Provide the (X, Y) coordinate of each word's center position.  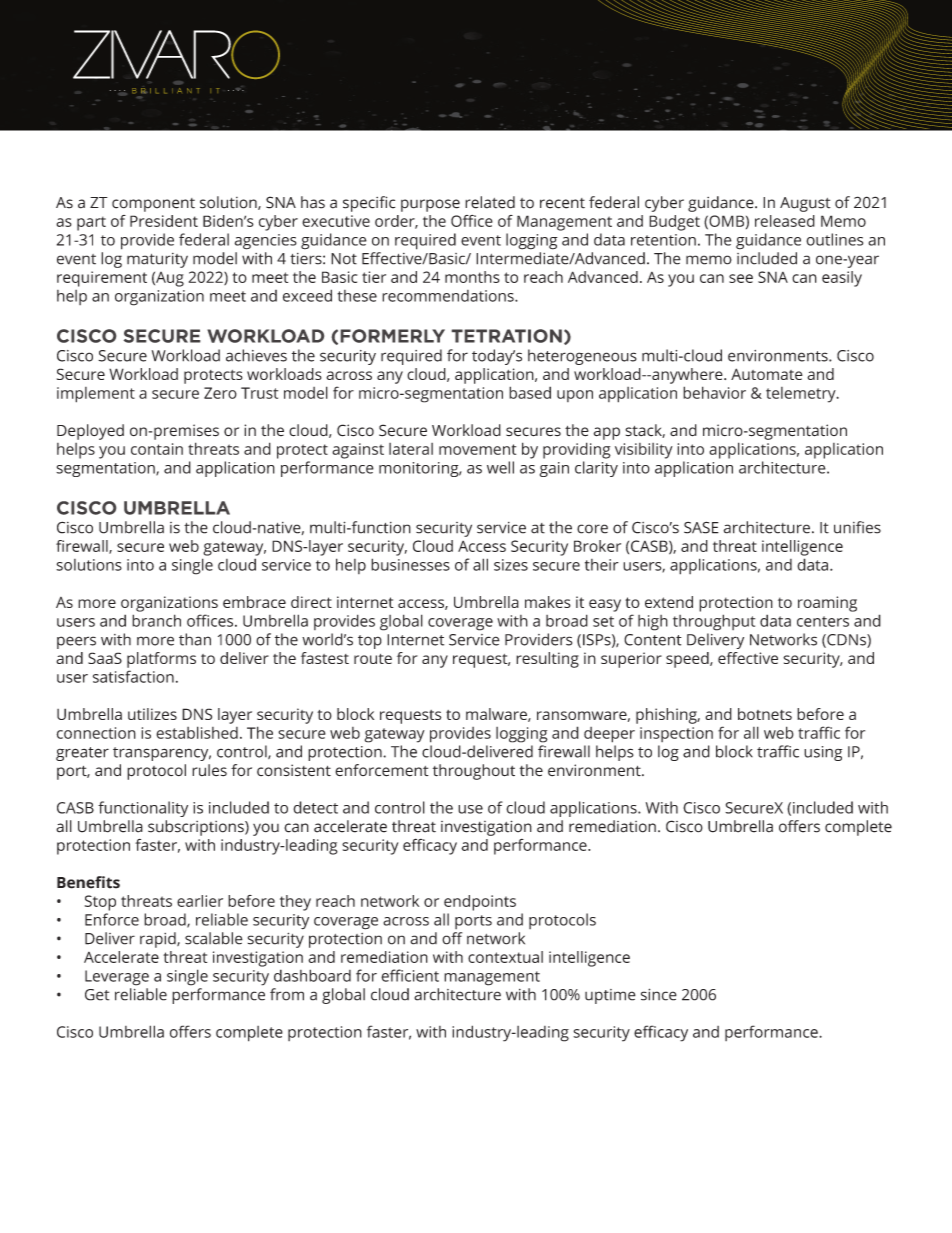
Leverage (117, 978)
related (490, 202)
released (785, 221)
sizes (511, 565)
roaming (827, 604)
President (164, 221)
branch (156, 620)
